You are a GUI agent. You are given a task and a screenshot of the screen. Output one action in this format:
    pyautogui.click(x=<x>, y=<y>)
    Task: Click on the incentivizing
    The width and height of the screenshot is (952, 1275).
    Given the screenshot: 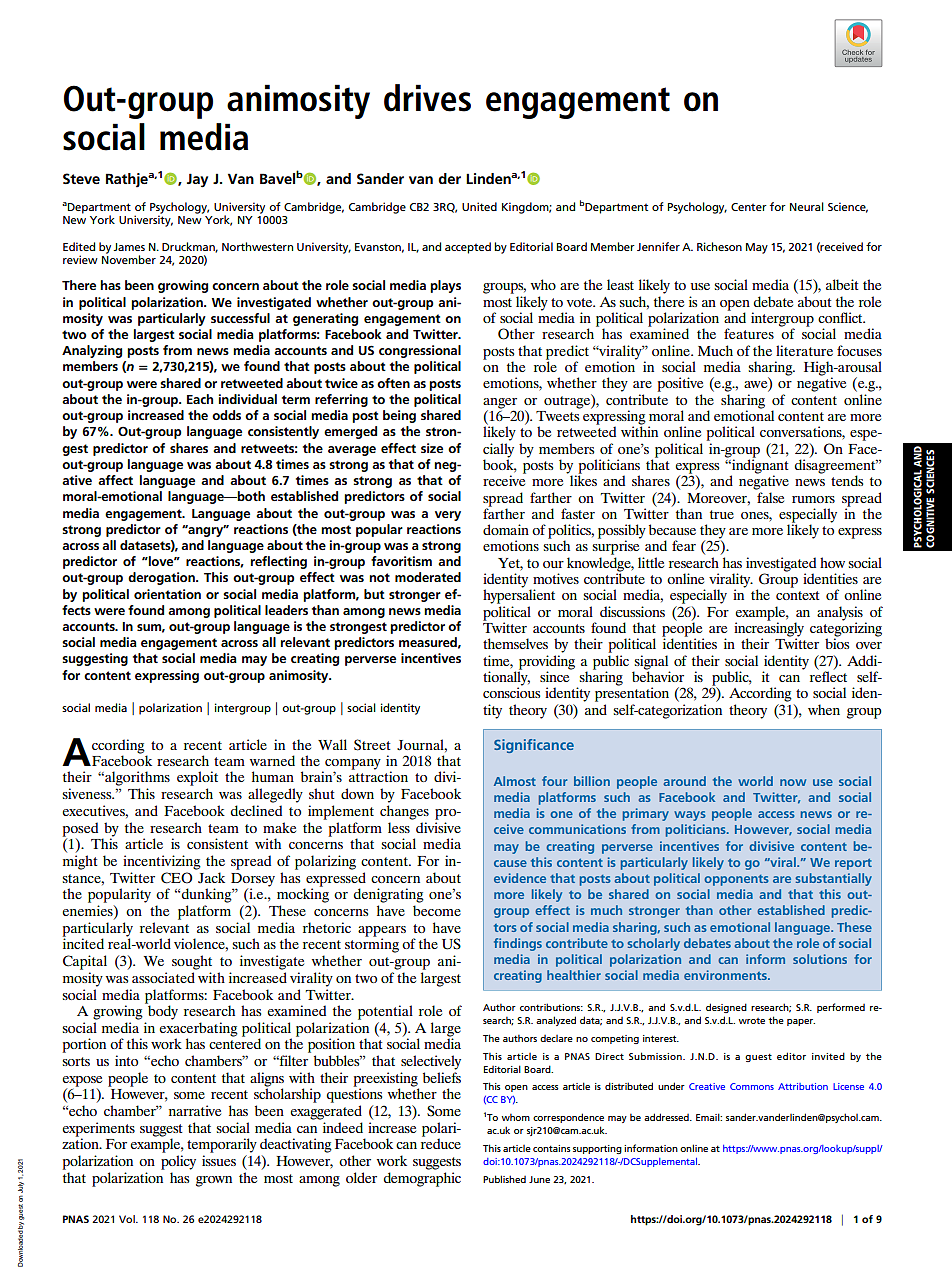 What is the action you would take?
    pyautogui.click(x=162, y=862)
